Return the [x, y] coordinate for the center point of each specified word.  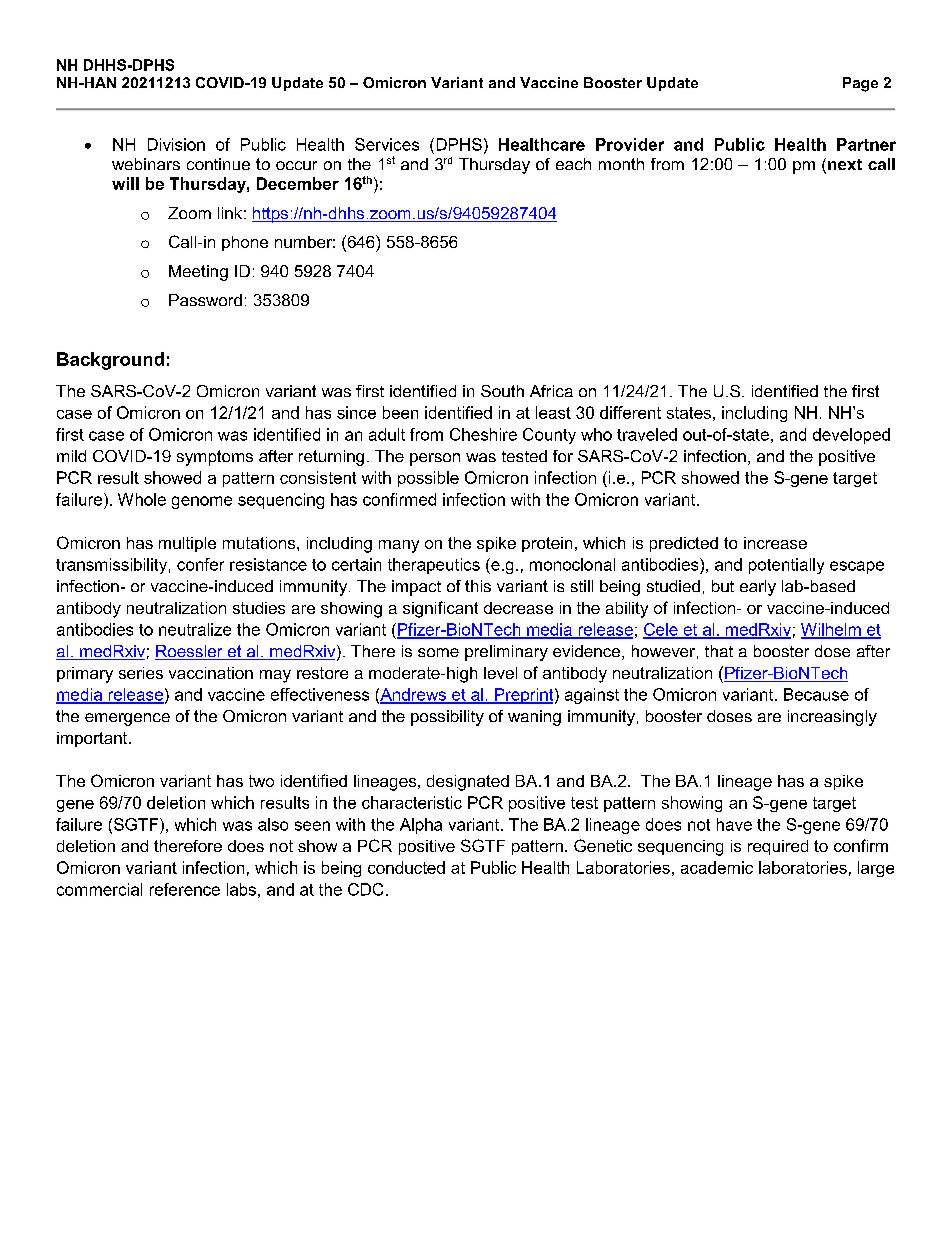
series [141, 673]
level [500, 673]
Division [176, 144]
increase [775, 543]
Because [816, 694]
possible [428, 479]
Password [205, 300]
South [502, 391]
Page [860, 84]
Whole [142, 499]
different [630, 412]
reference [185, 889]
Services [387, 144]
